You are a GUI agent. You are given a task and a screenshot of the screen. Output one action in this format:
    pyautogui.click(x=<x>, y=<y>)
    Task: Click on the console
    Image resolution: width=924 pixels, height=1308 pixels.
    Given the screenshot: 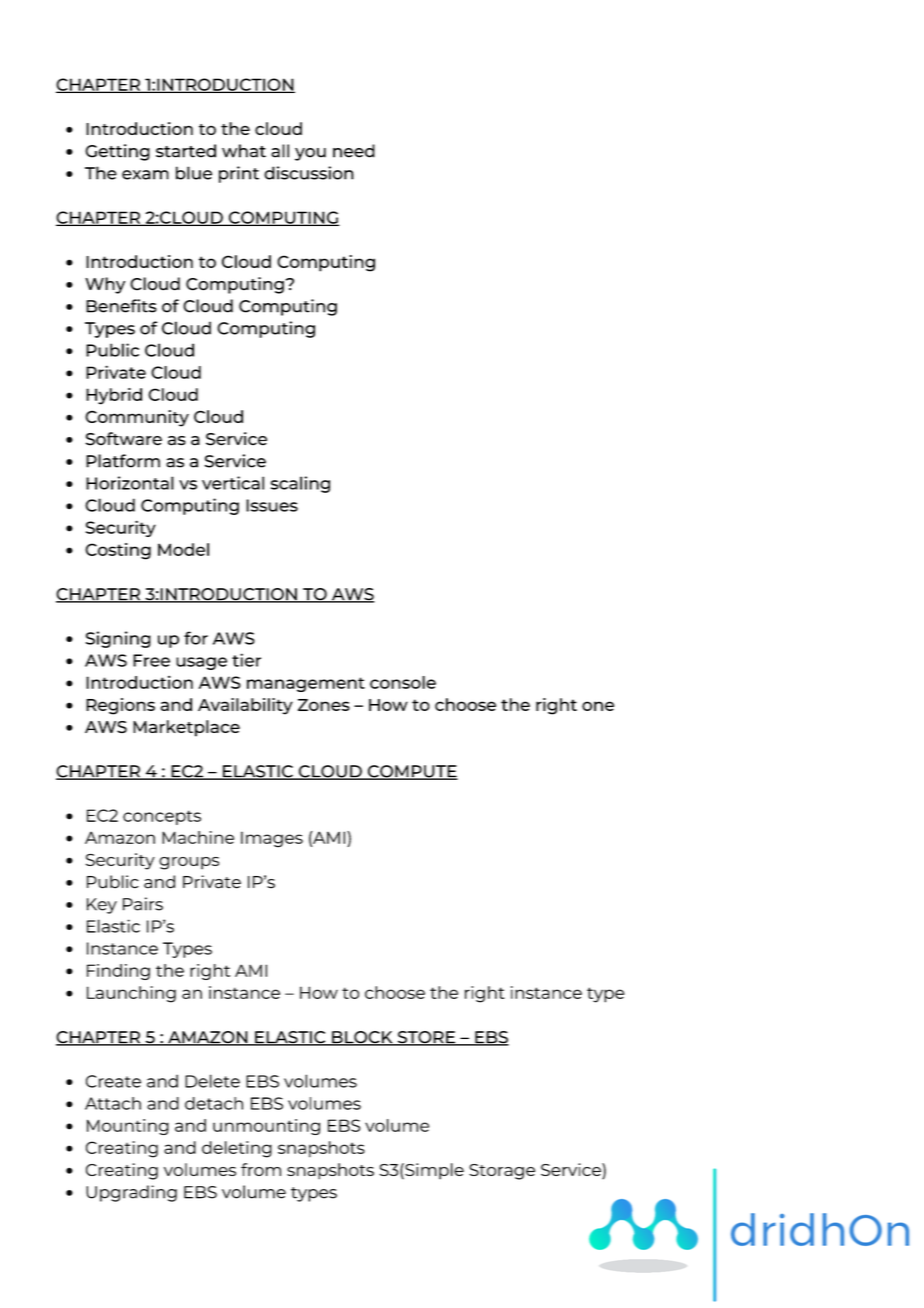 What is the action you would take?
    pyautogui.click(x=403, y=682)
